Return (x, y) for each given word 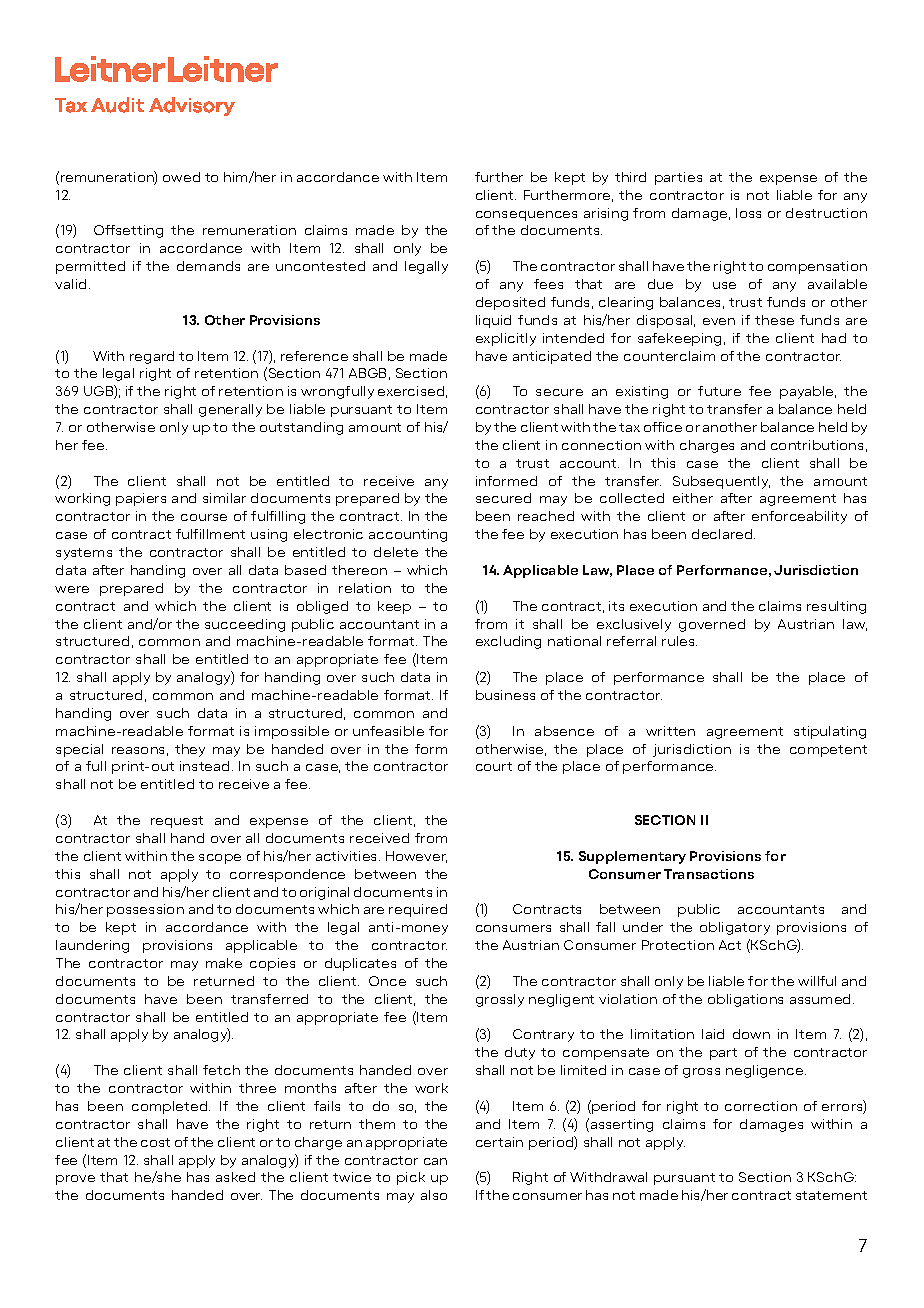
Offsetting (128, 231)
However (416, 857)
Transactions (709, 874)
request (177, 822)
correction (761, 1106)
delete (396, 552)
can (435, 1161)
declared (723, 534)
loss (748, 213)
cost (155, 1142)
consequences (526, 216)
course (204, 517)
